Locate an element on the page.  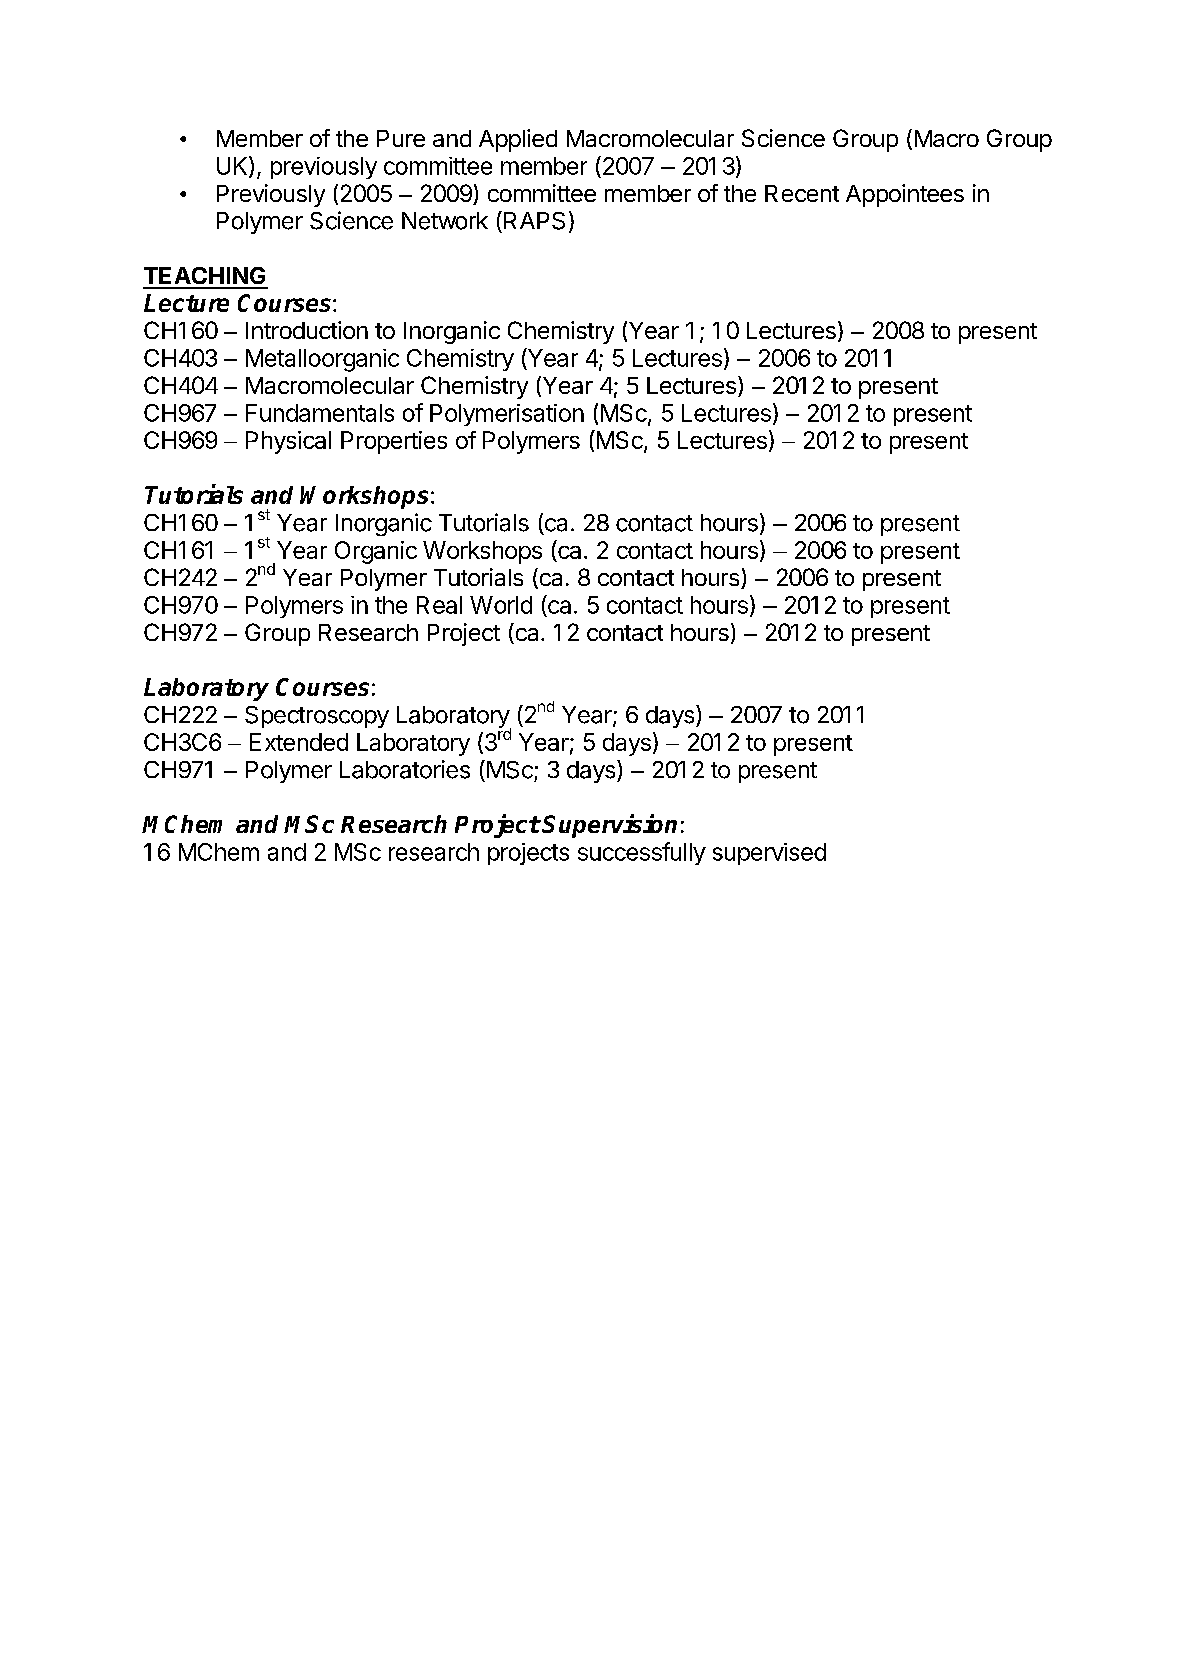
Recent is located at coordinates (802, 193).
